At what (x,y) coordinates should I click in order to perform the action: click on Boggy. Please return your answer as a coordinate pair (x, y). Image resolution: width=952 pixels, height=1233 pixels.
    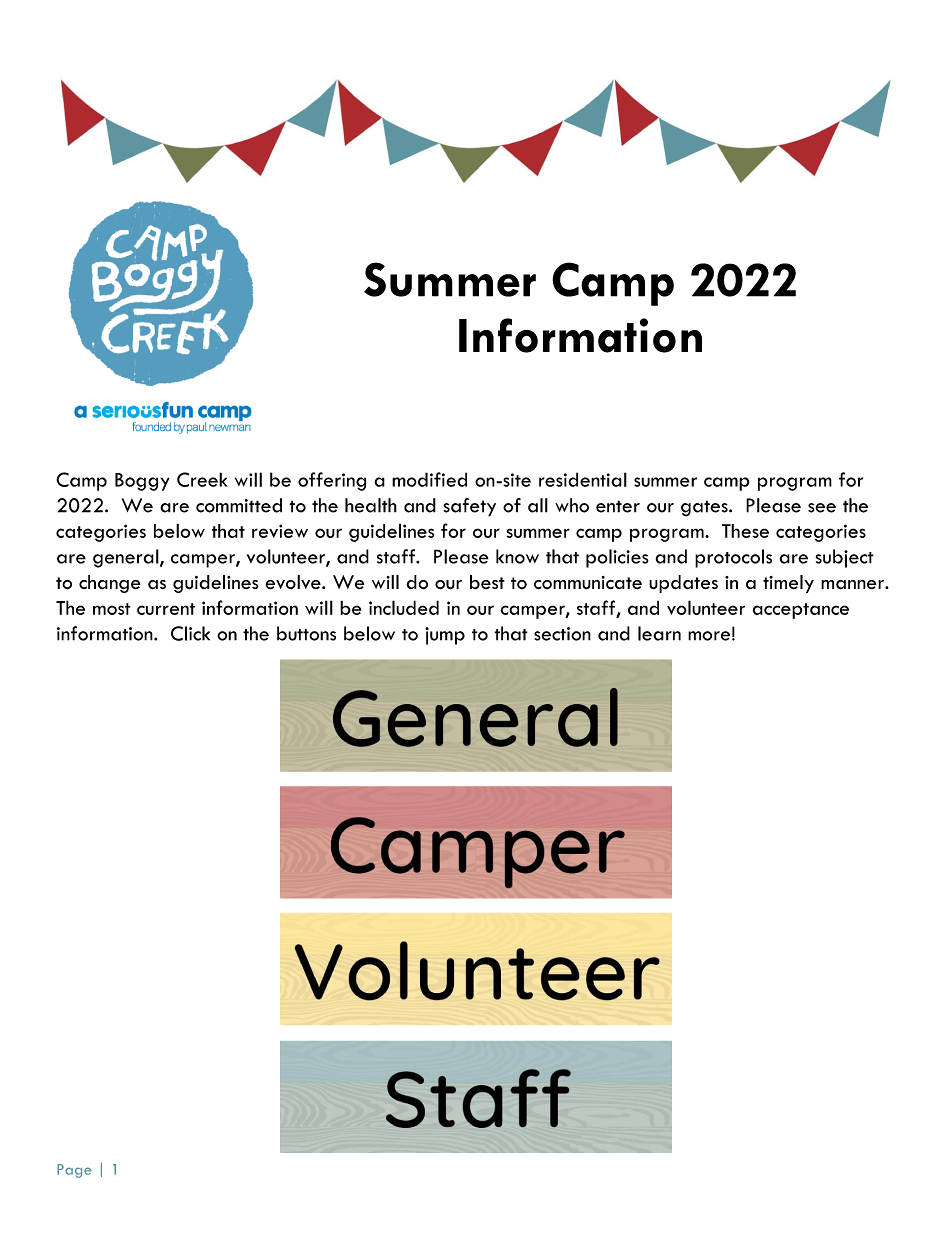
    Looking at the image, I should click on (142, 482).
